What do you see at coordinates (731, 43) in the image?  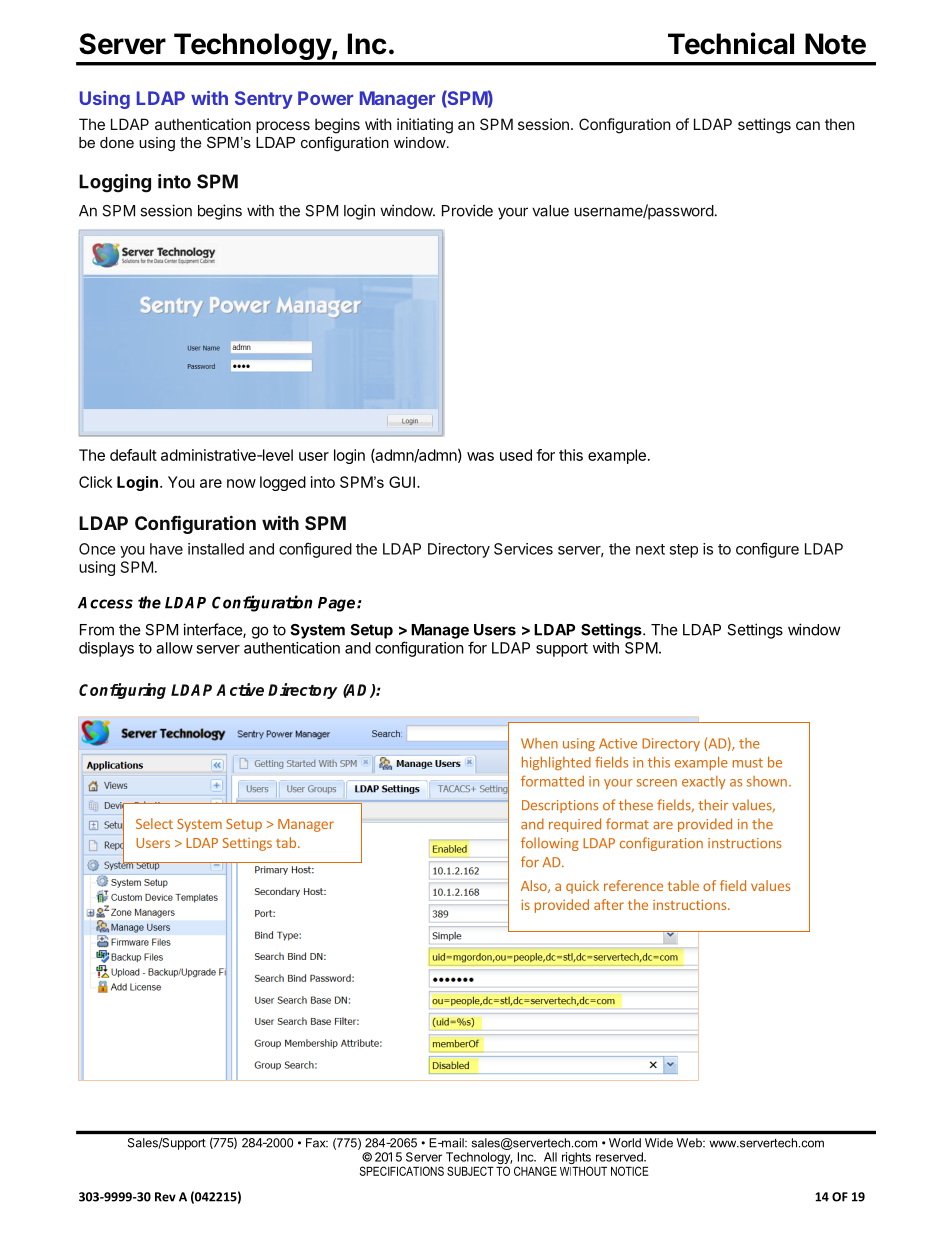 I see `Technical` at bounding box center [731, 43].
